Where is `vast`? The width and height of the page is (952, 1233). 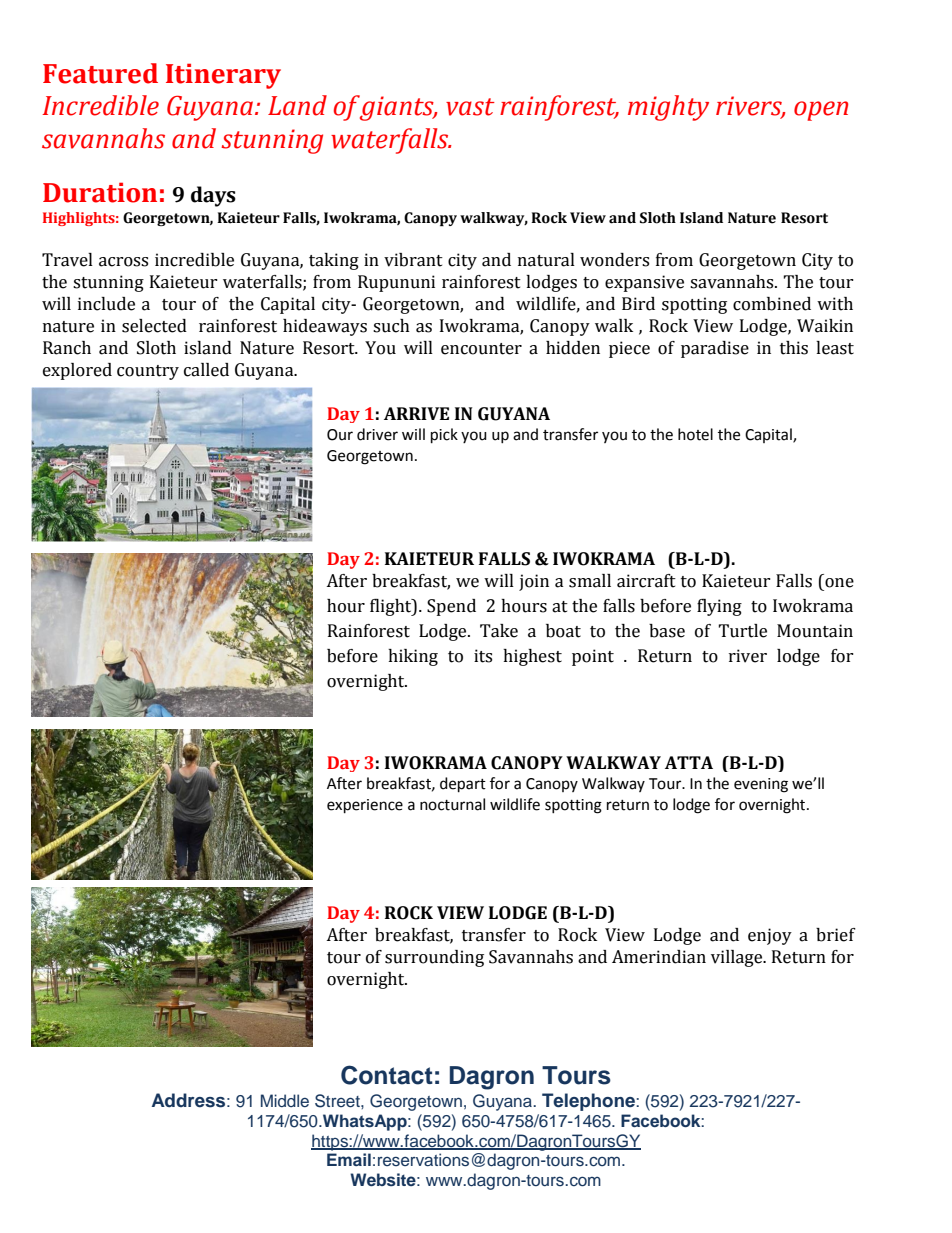 vast is located at coordinates (470, 107).
